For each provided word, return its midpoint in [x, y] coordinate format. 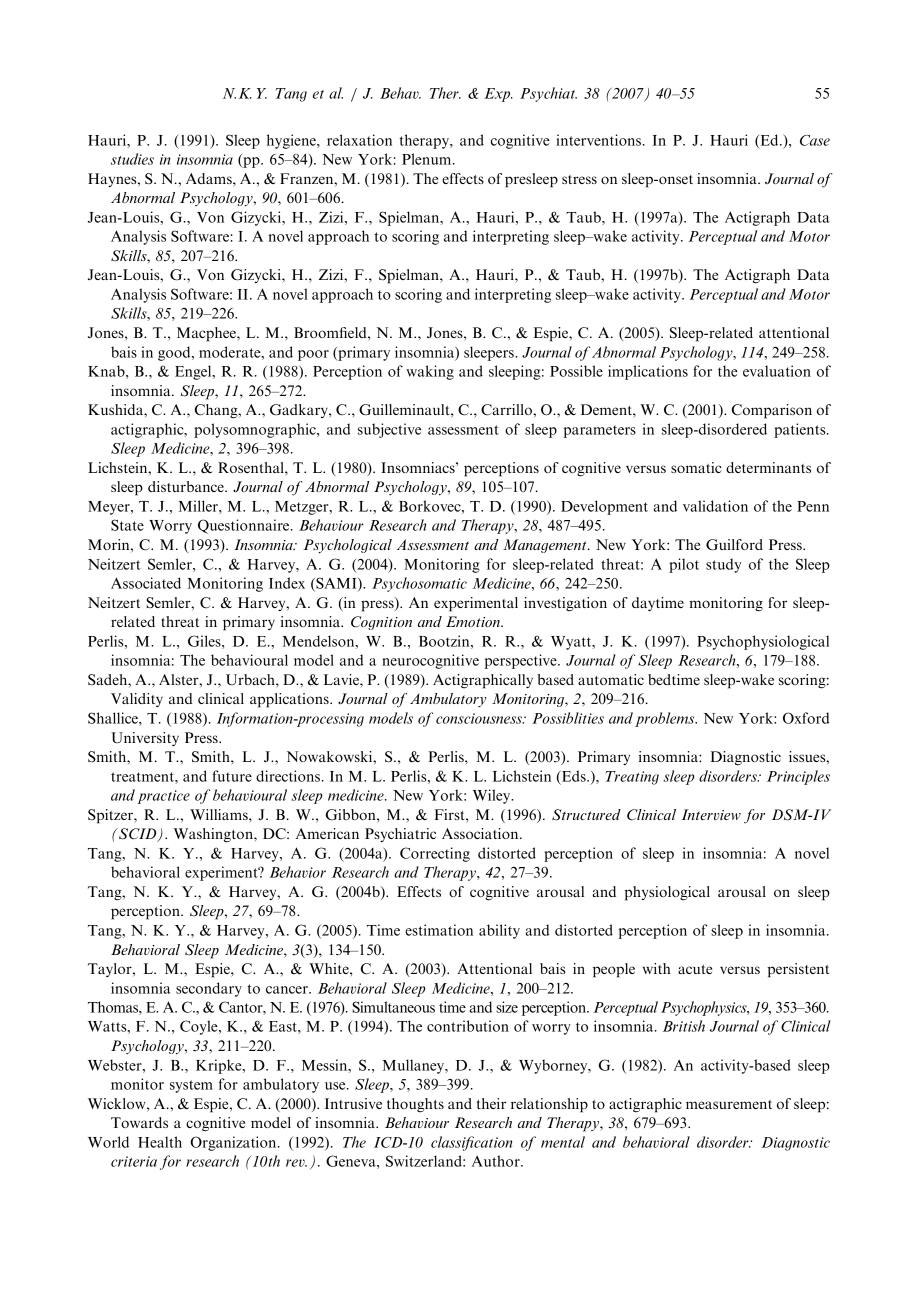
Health [160, 1142]
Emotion [474, 621]
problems [666, 719]
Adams [210, 178]
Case [815, 140]
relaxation [359, 140]
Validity [137, 700]
